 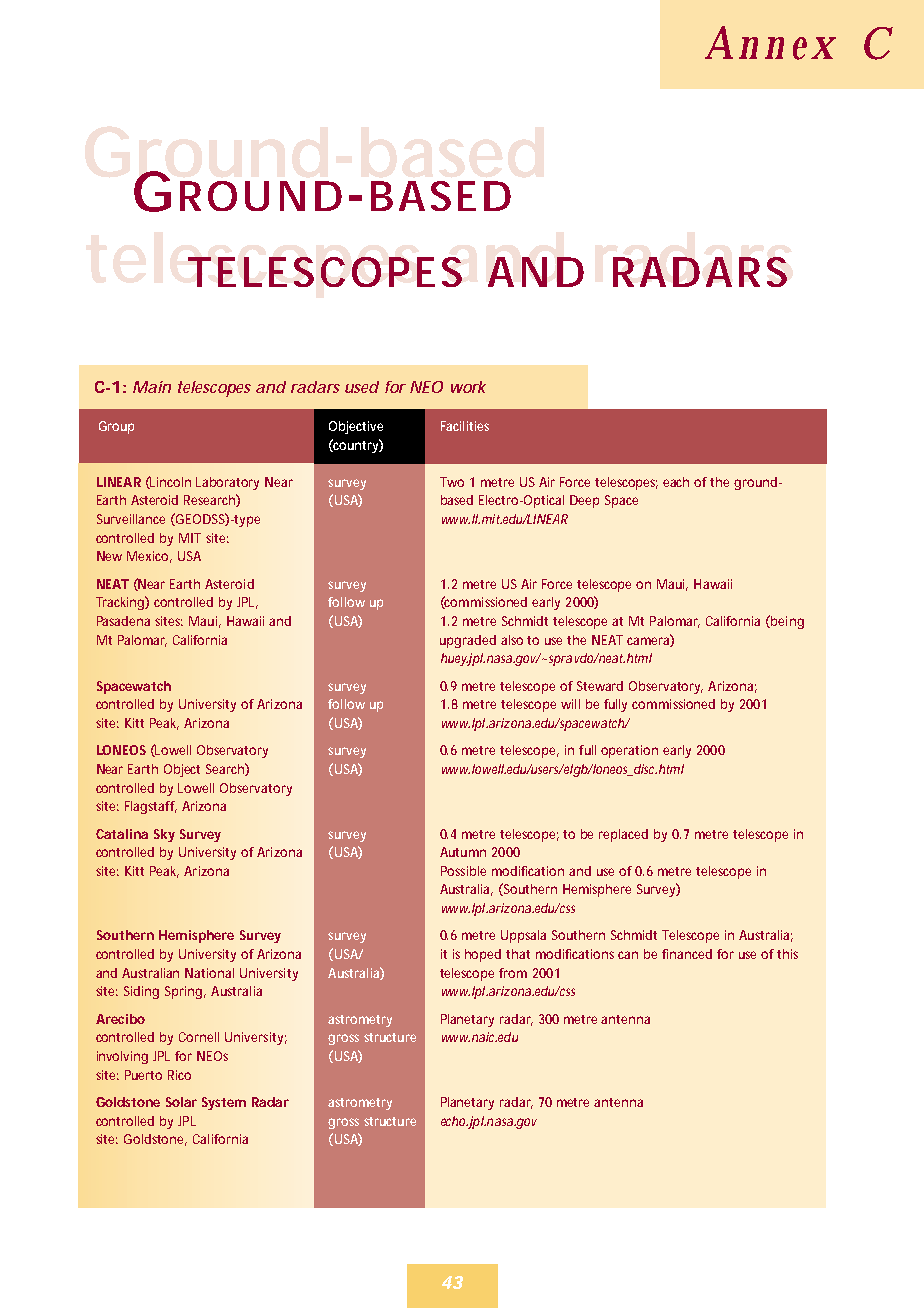 I want to click on operation, so click(x=629, y=751).
